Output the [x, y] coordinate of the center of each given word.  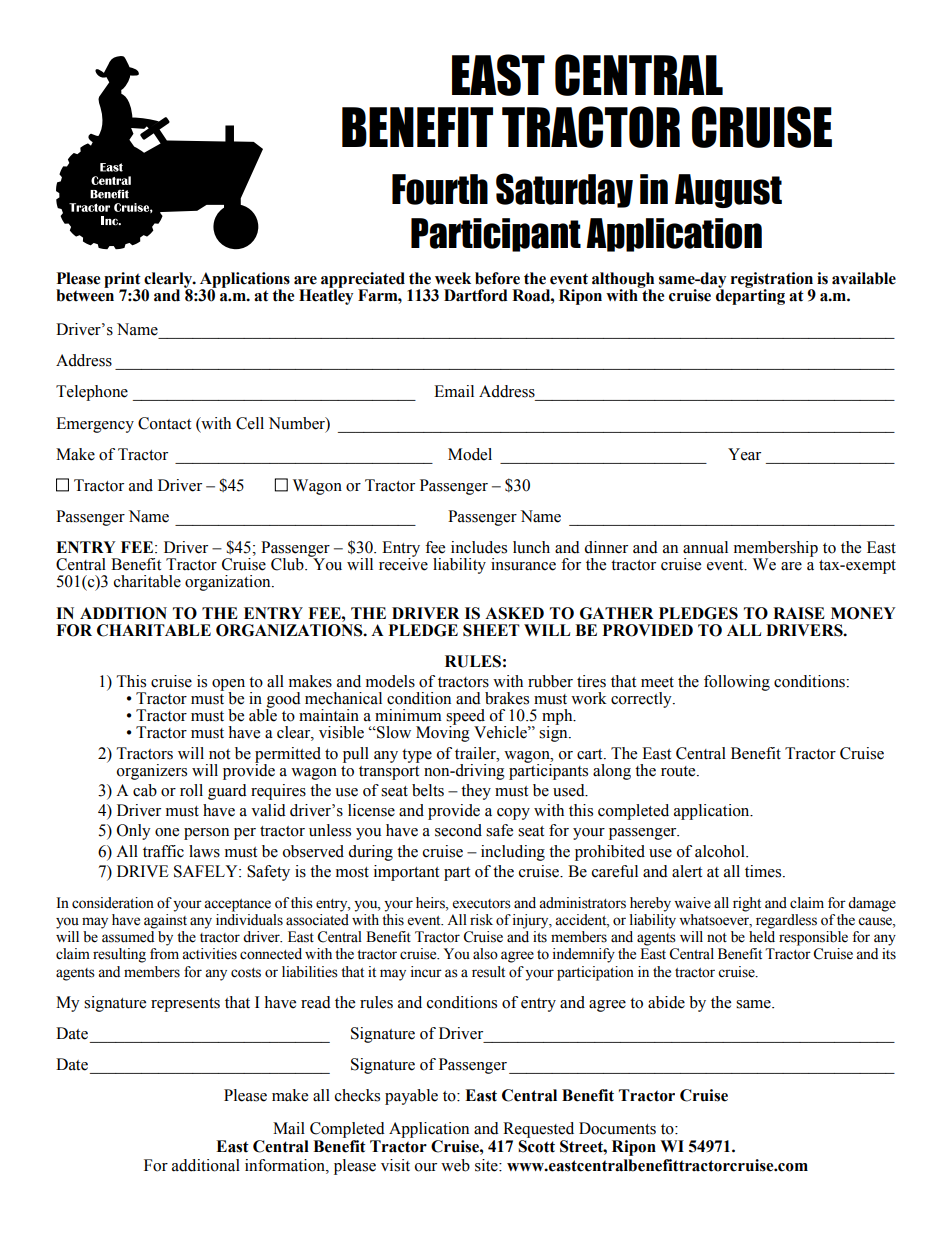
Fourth [440, 189]
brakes [507, 698]
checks [357, 1095]
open [228, 686]
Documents [617, 1128]
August [728, 191]
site [487, 1165]
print [122, 281]
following [737, 683]
